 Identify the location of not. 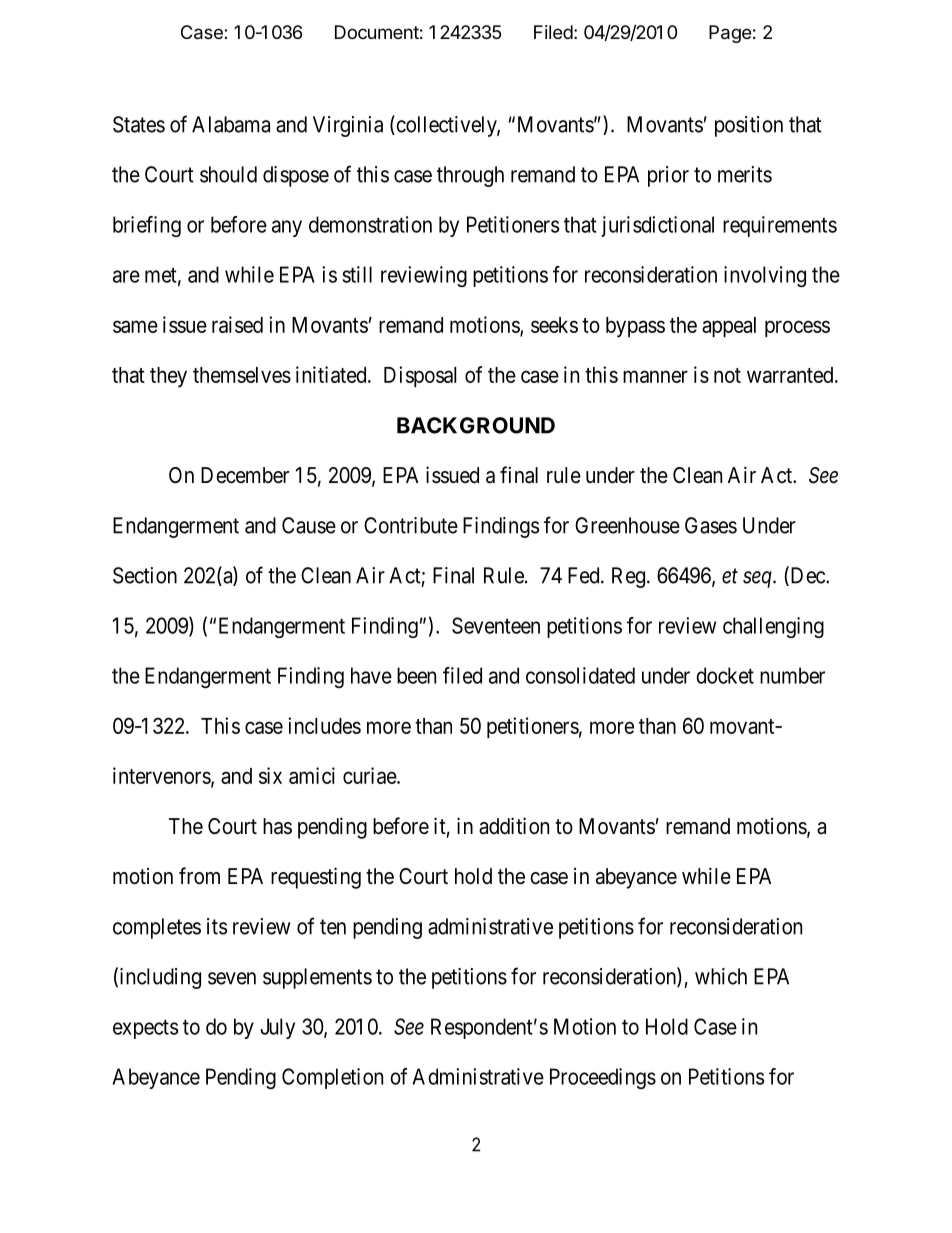
(727, 375).
